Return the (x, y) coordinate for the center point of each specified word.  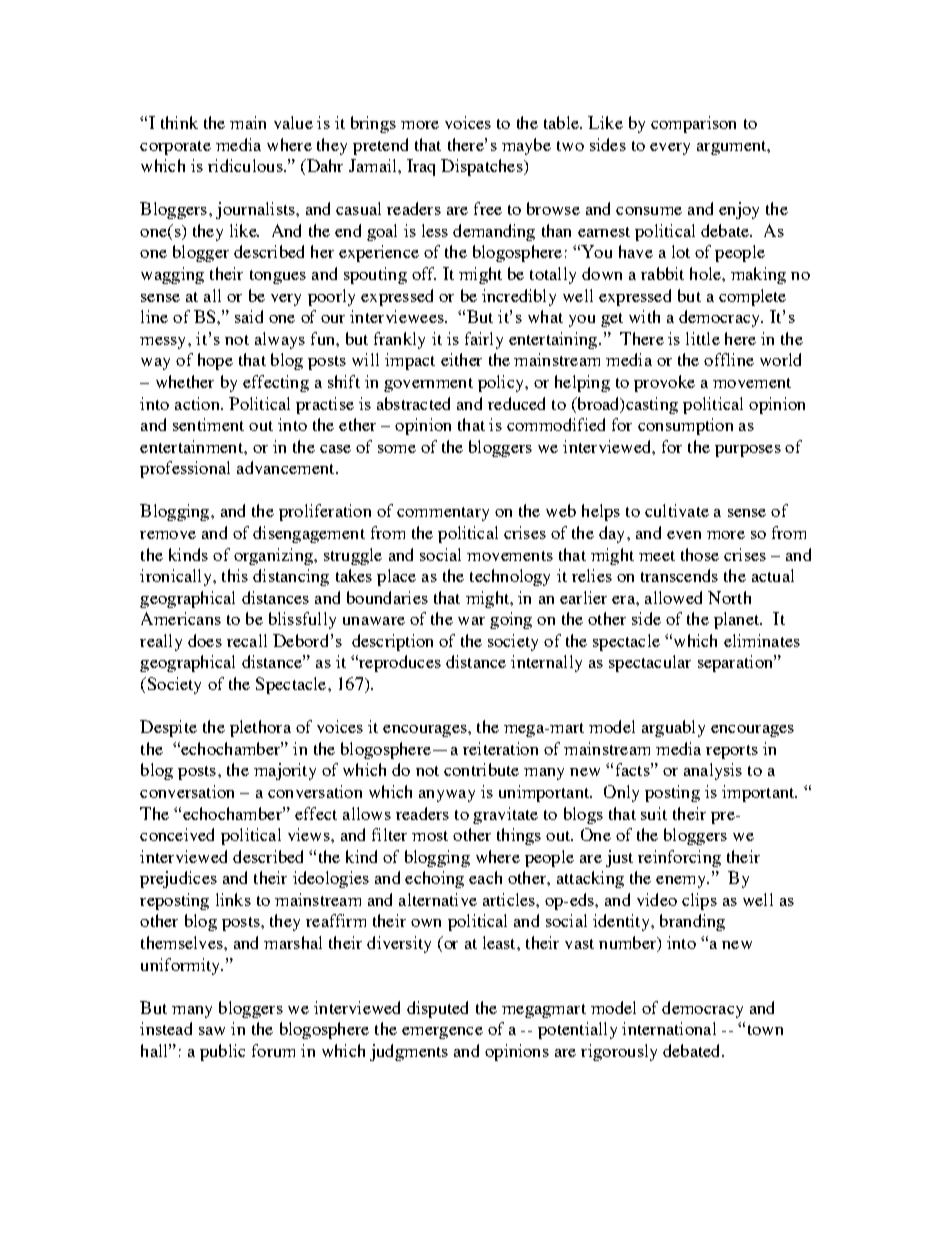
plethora (260, 728)
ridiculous (245, 165)
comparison (693, 124)
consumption (685, 426)
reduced (516, 403)
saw (212, 1031)
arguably (673, 728)
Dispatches (483, 167)
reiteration (500, 748)
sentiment (208, 424)
